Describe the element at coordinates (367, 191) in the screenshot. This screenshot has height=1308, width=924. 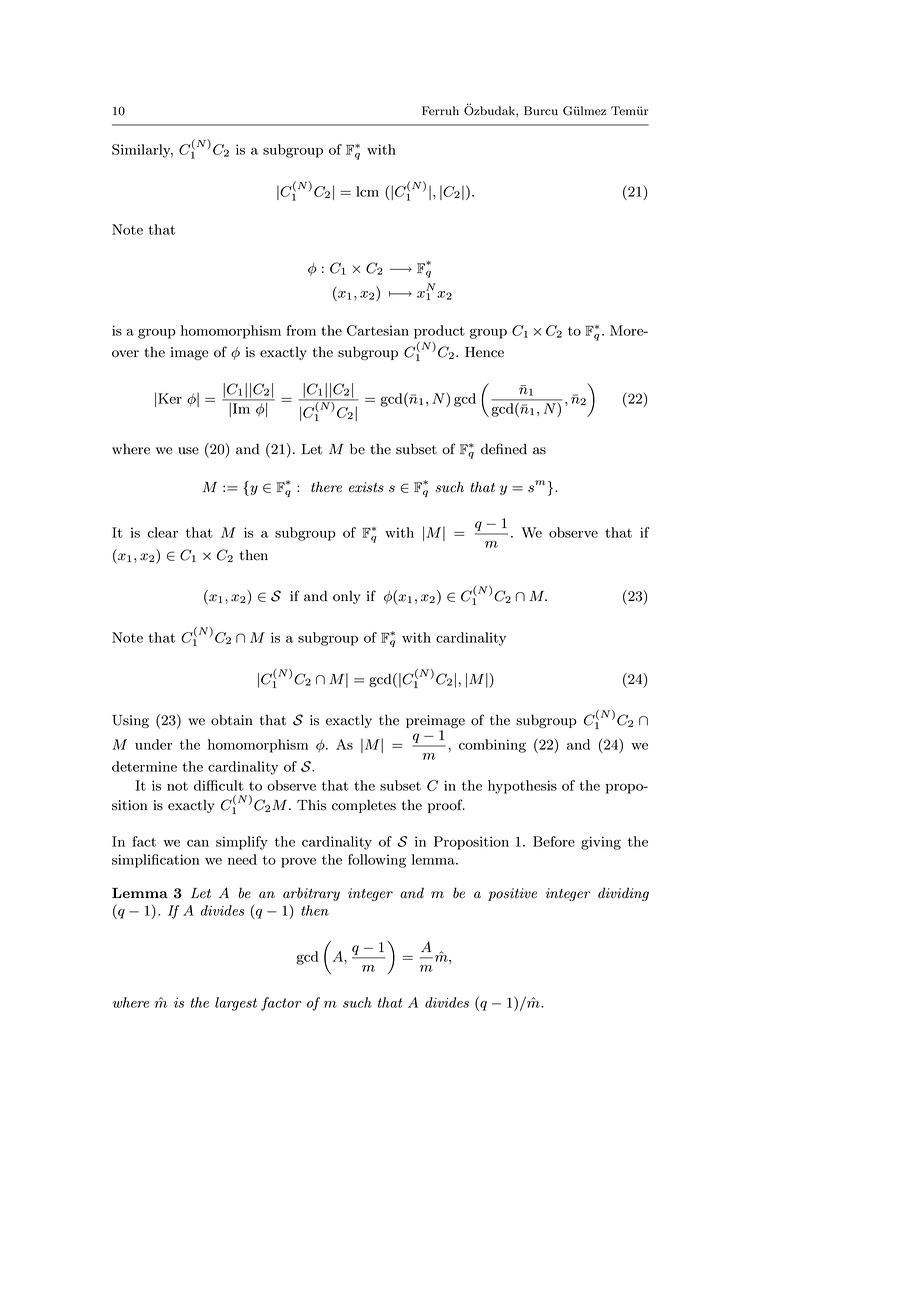
I see `lcm` at that location.
